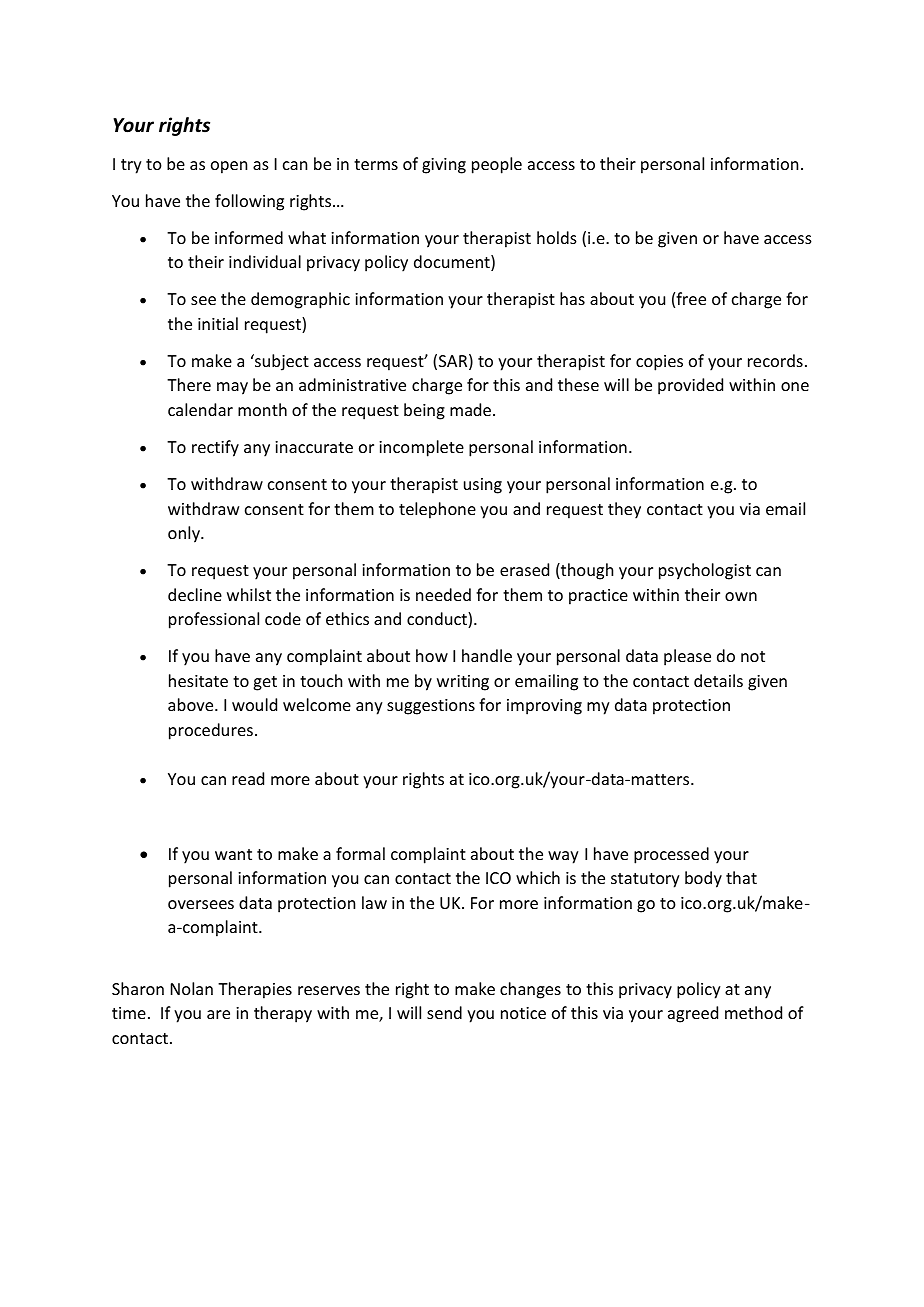 This screenshot has height=1307, width=924. Describe the element at coordinates (690, 386) in the screenshot. I see `provided` at that location.
